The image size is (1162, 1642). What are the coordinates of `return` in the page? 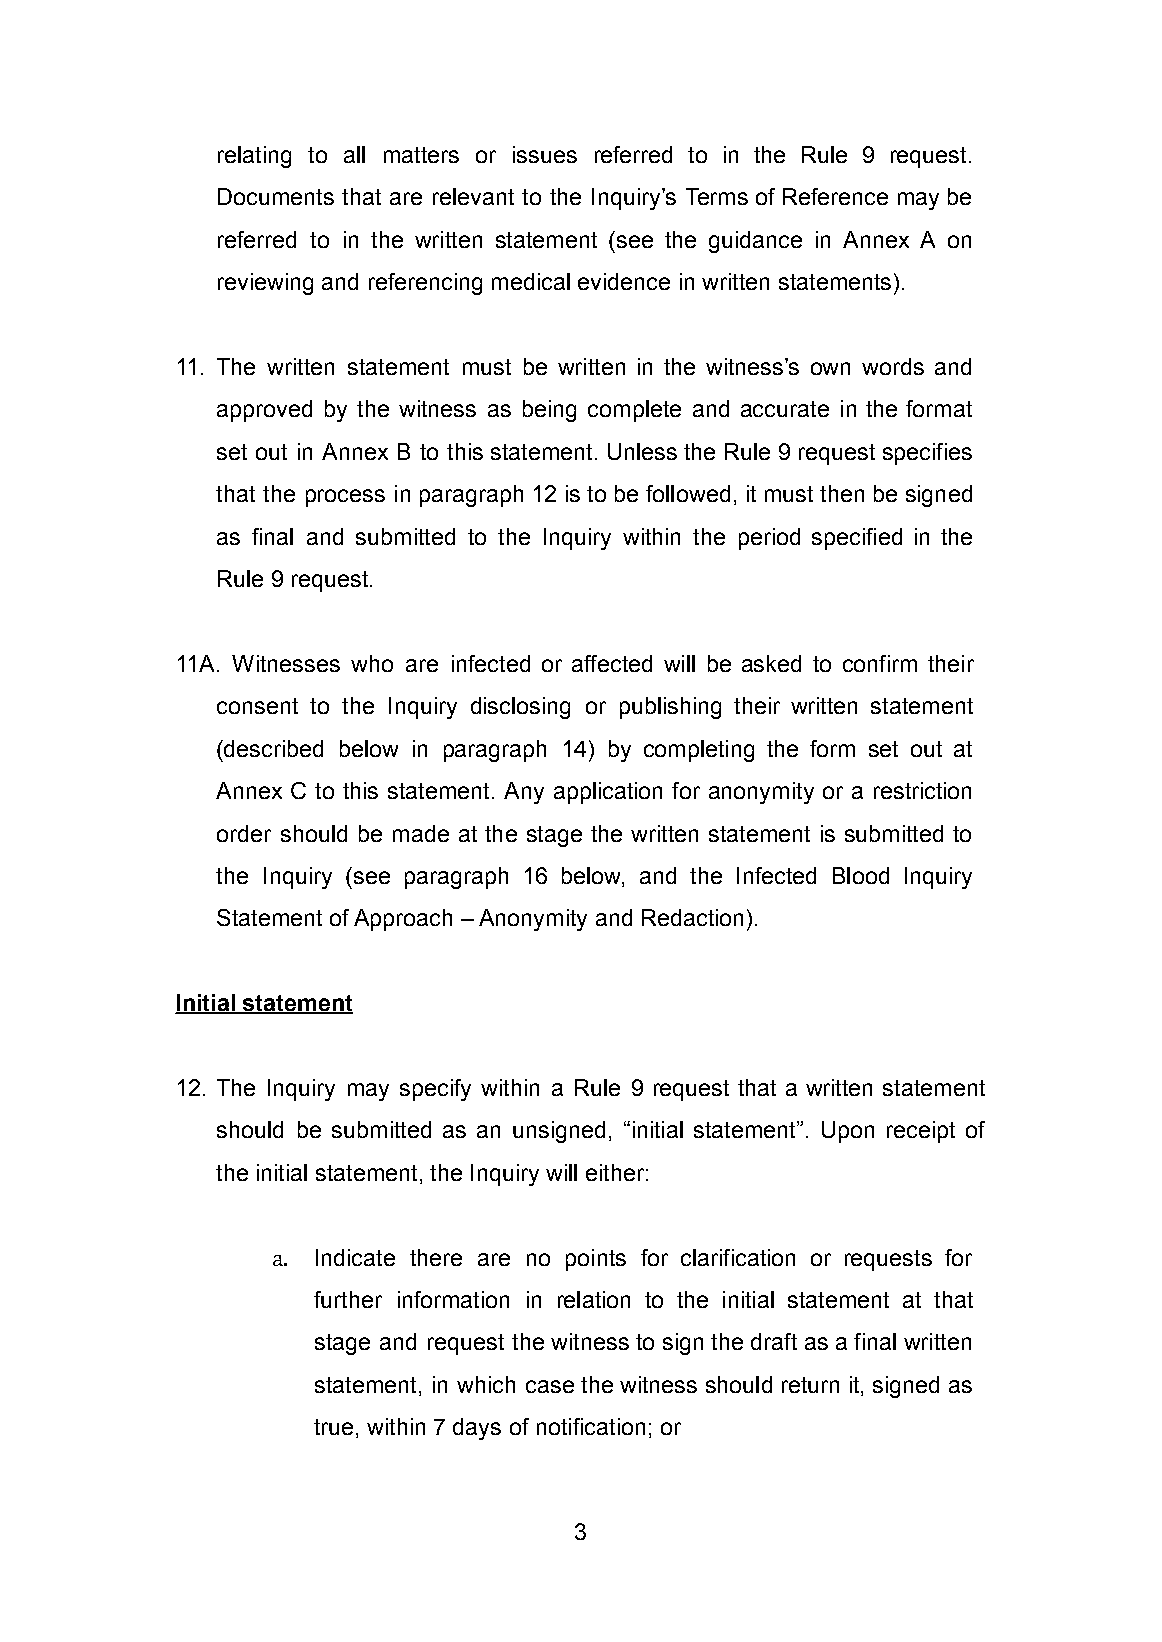 It's located at (810, 1385).
